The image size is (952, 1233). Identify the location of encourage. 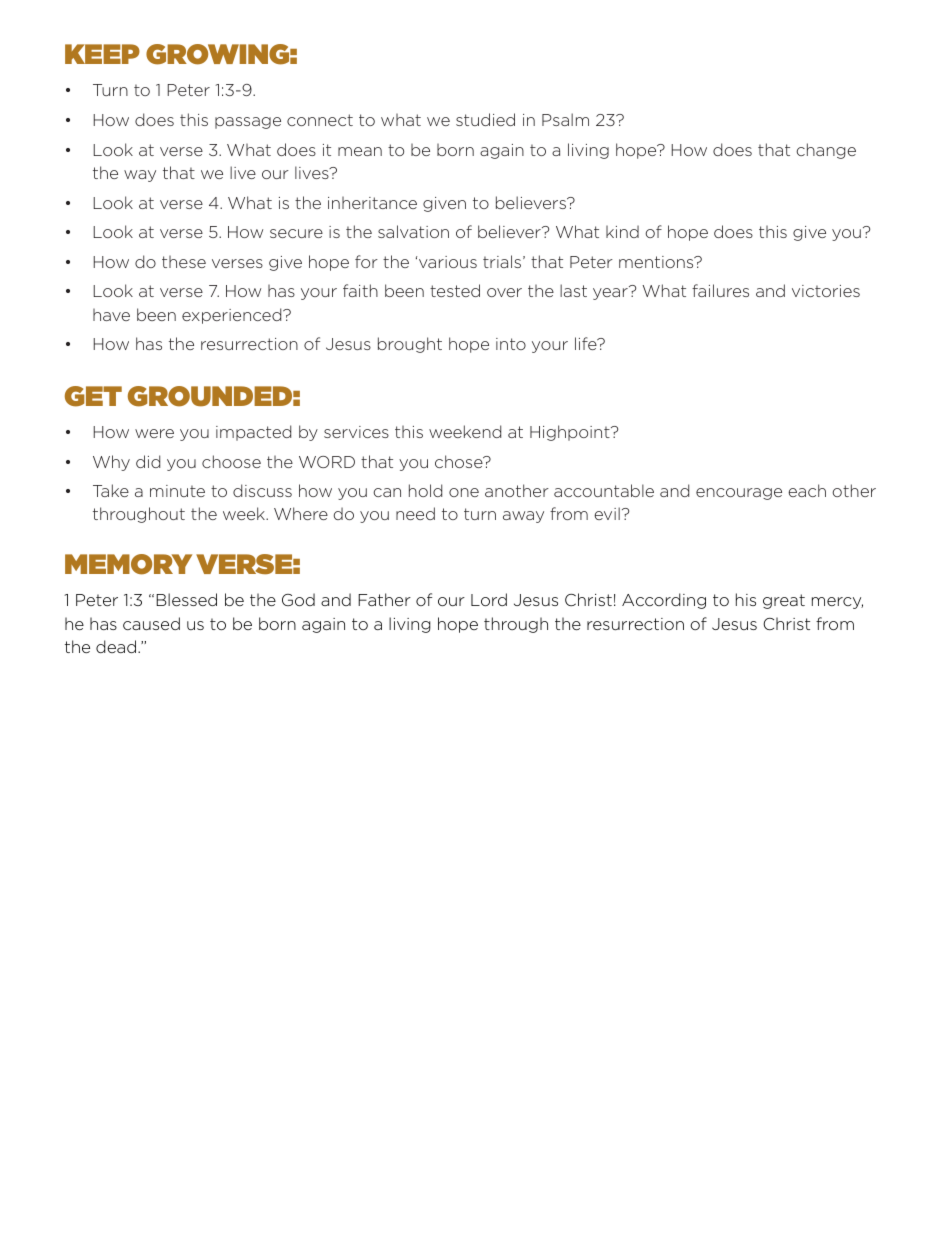
(739, 494).
